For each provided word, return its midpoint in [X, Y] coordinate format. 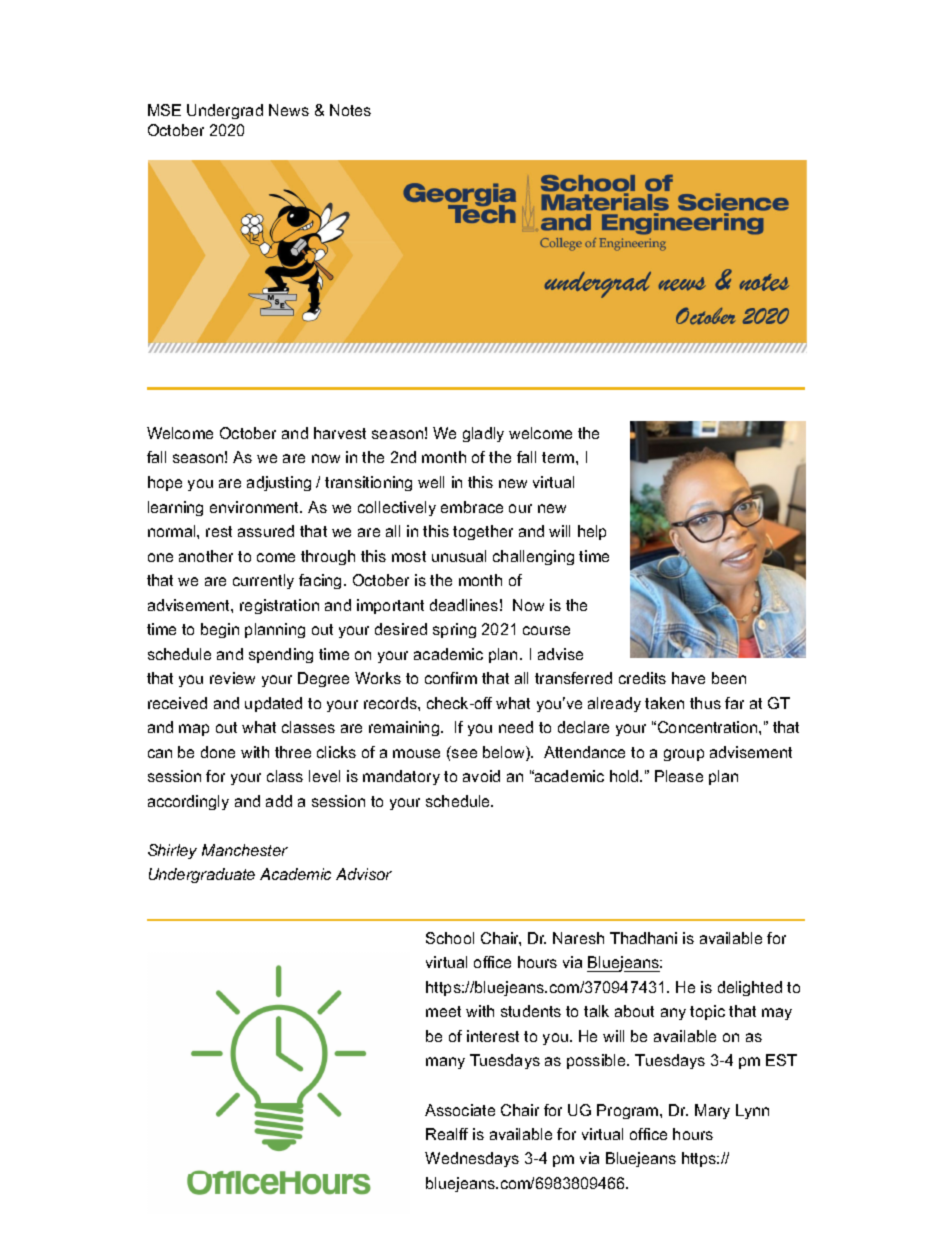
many [445, 1063]
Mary [712, 1111]
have [688, 678]
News [289, 110]
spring [454, 630]
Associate [460, 1110]
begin [220, 630]
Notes [350, 110]
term [559, 457]
